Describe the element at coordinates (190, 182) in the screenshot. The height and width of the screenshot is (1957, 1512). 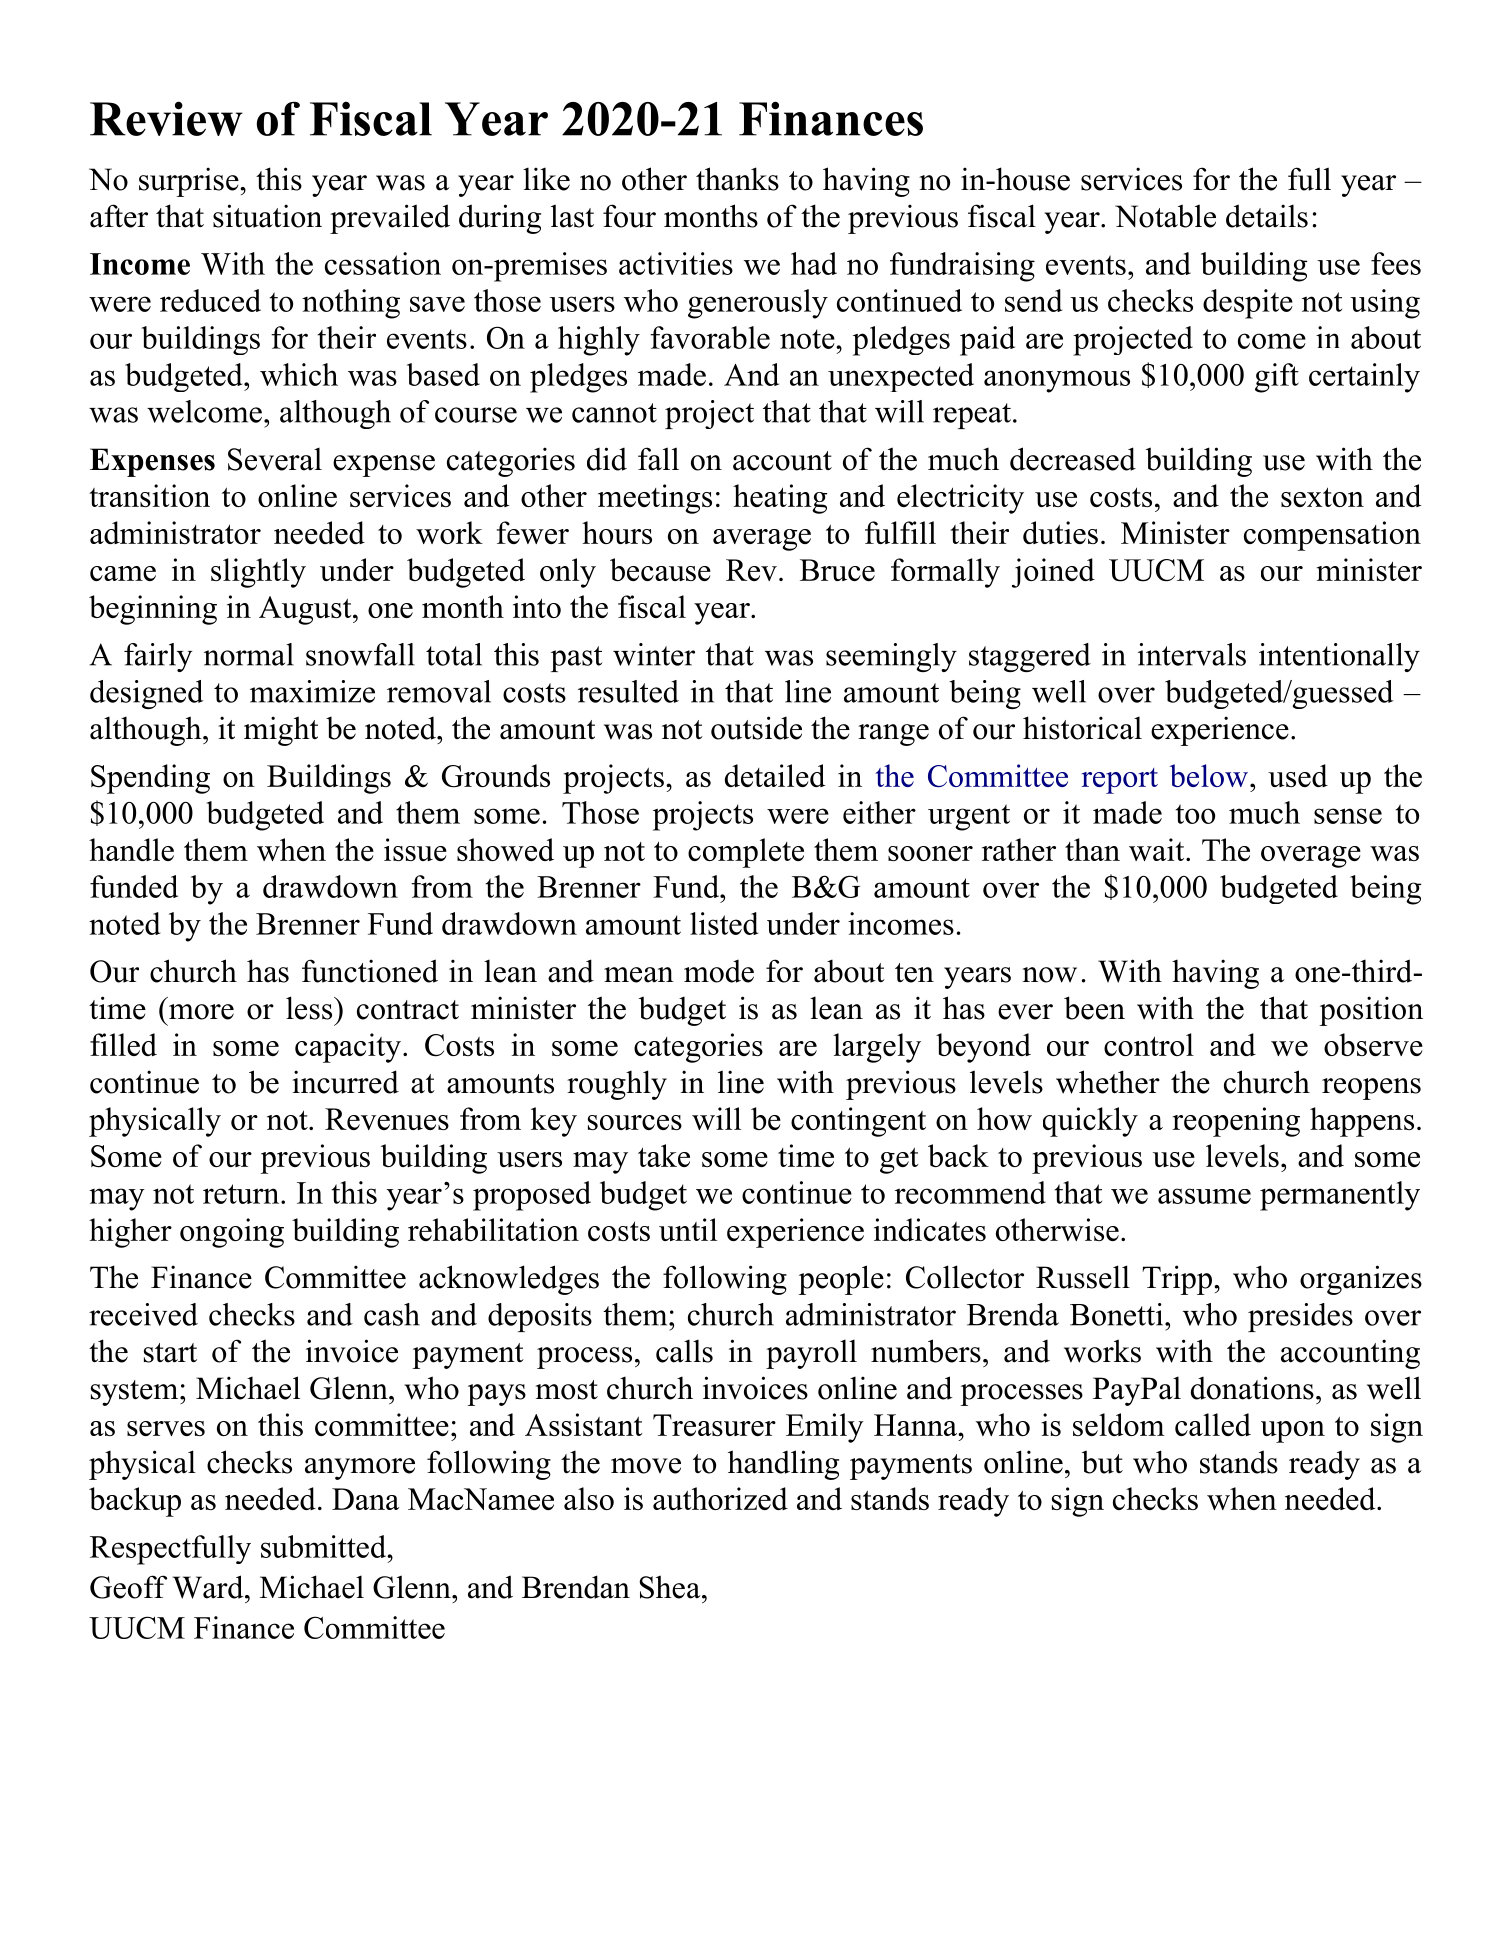
I see `surprise` at that location.
